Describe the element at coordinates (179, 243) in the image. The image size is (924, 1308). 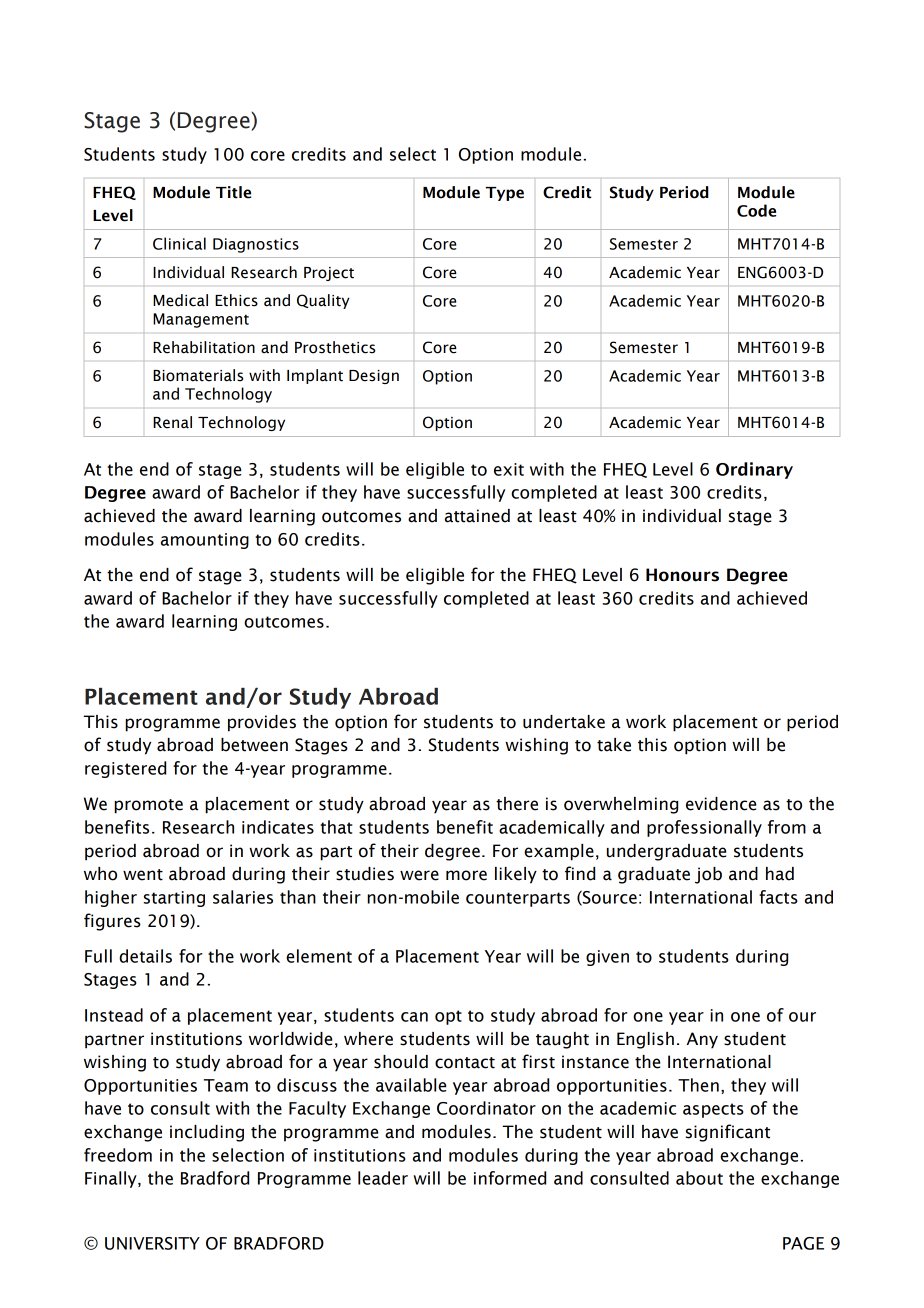
I see `Clinical` at that location.
